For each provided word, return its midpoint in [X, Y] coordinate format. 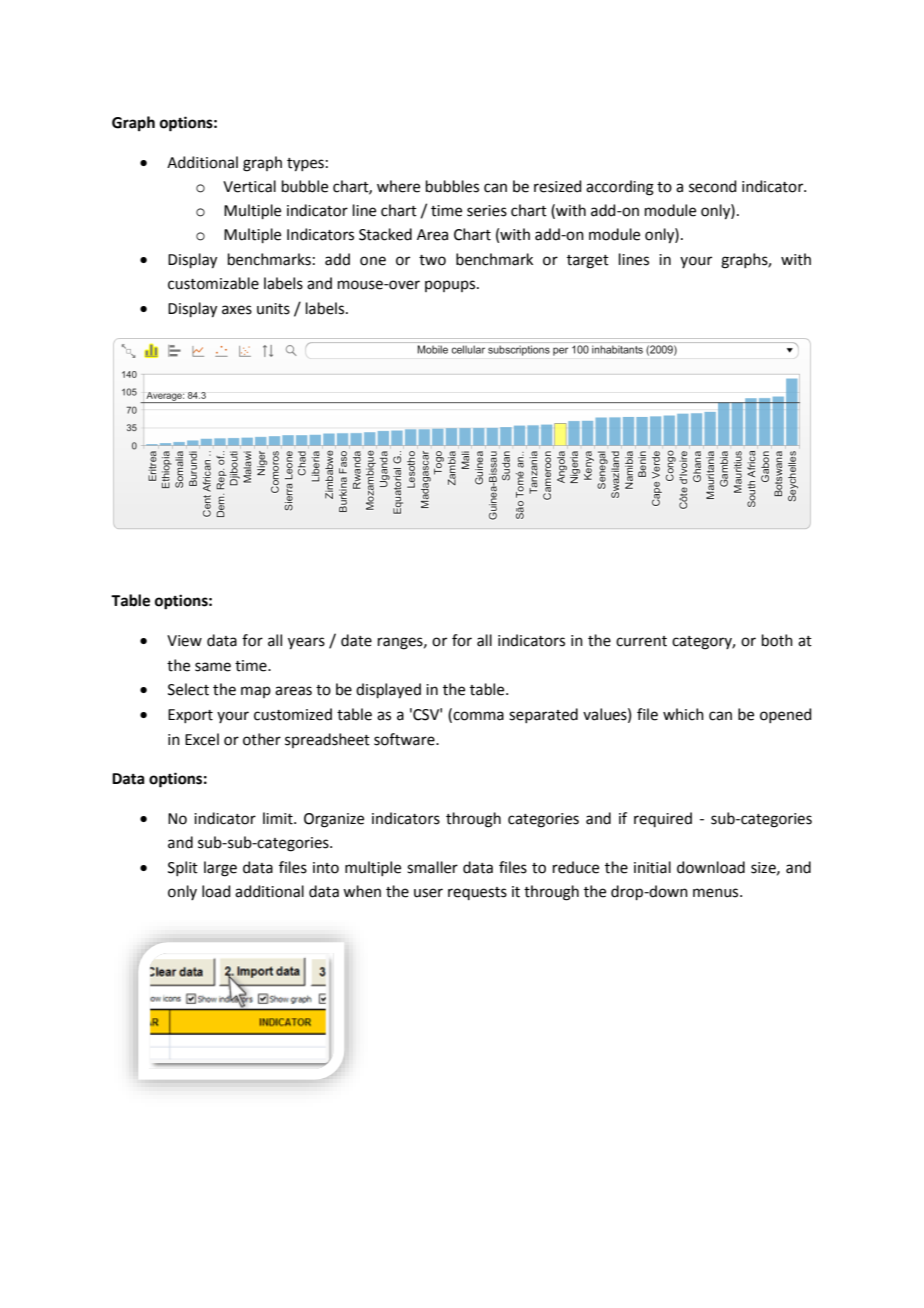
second [713, 186]
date [356, 640]
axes [237, 310]
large [220, 869]
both [777, 640]
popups [451, 286]
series [487, 211]
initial [652, 867]
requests [477, 893]
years [306, 643]
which [683, 714]
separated [543, 715]
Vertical [249, 186]
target [588, 262]
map [256, 692]
